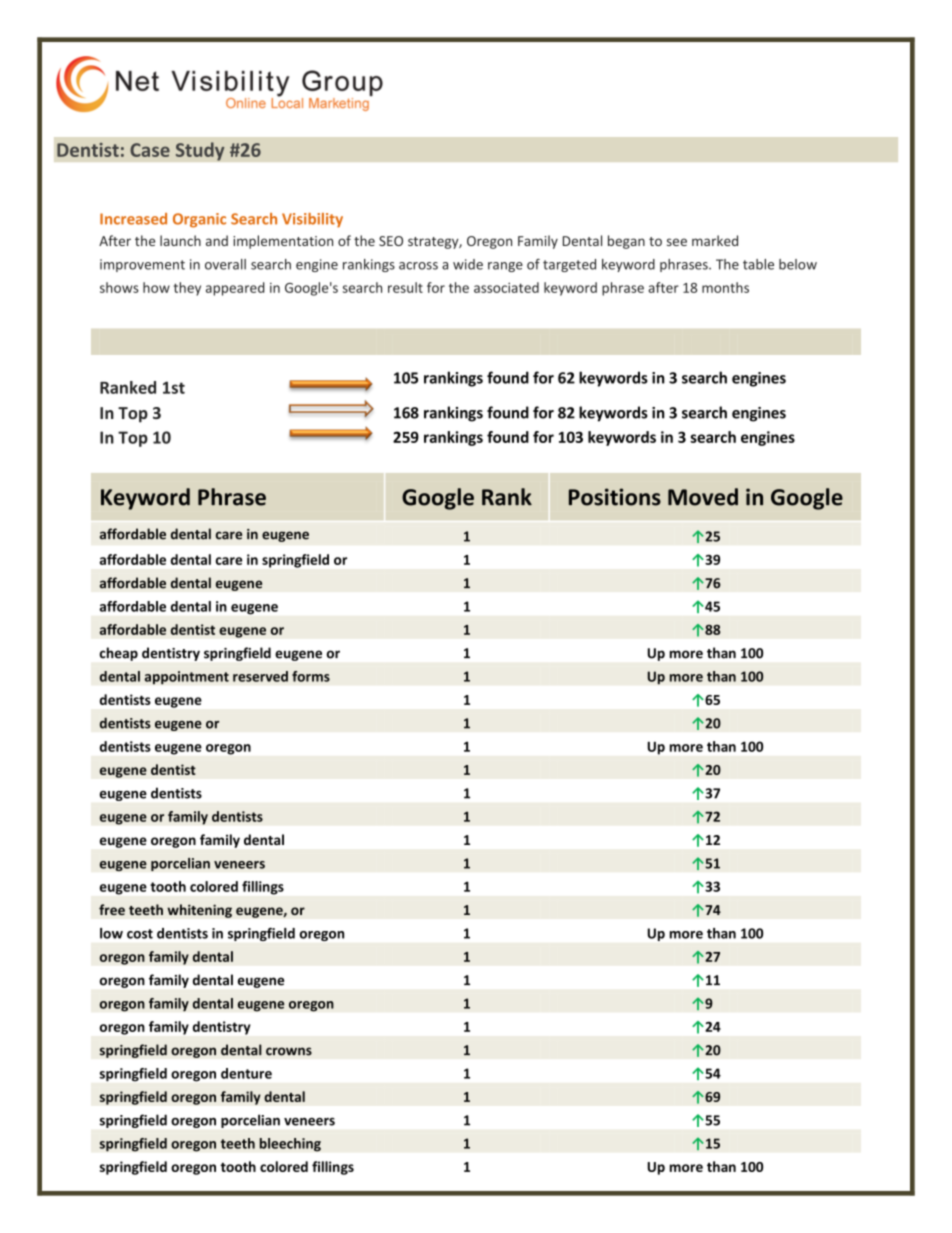 The width and height of the screenshot is (952, 1233). Describe the element at coordinates (260, 676) in the screenshot. I see `reserved` at that location.
